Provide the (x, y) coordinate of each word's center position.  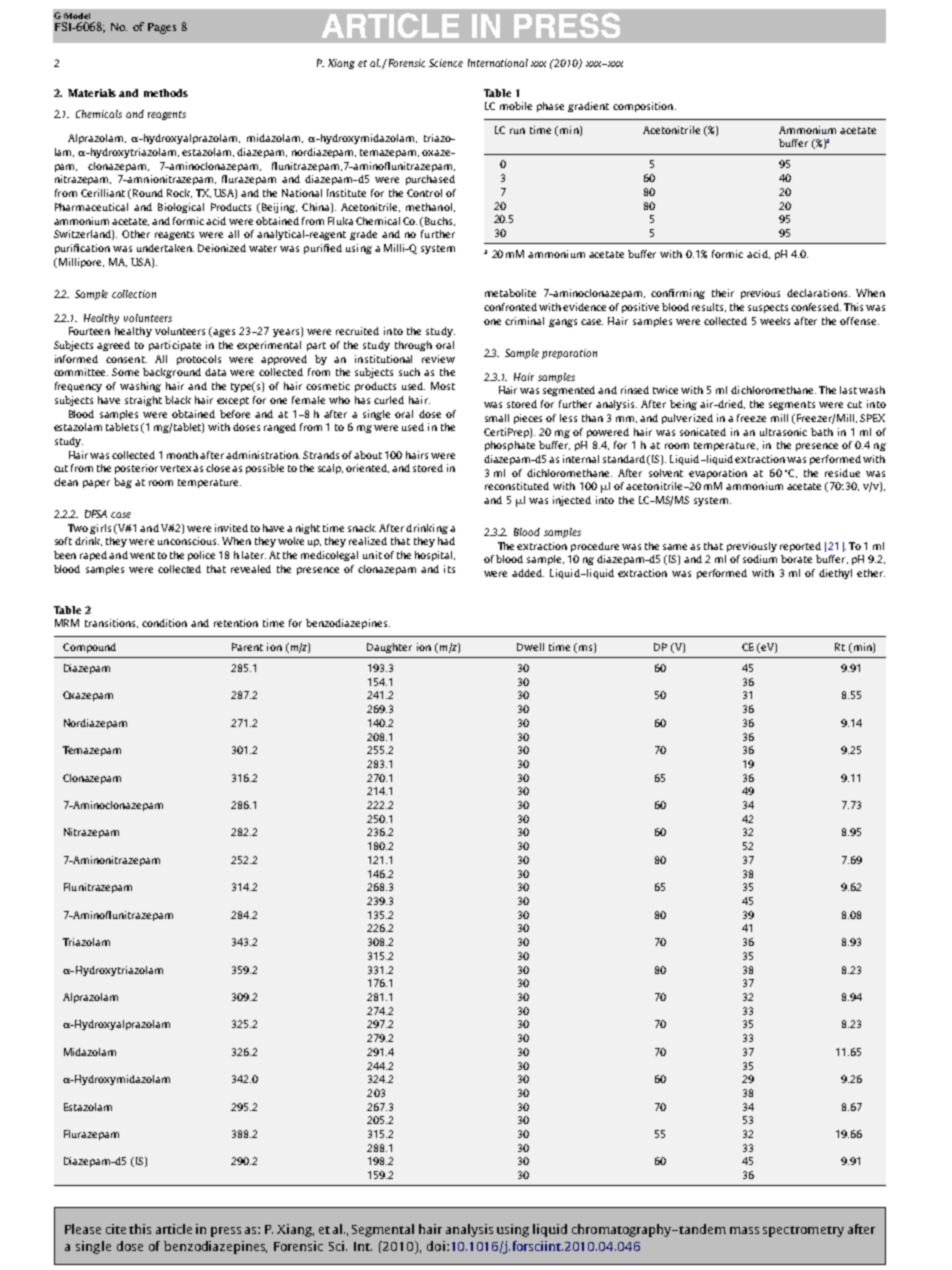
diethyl (835, 574)
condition (164, 623)
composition (644, 107)
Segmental (383, 1230)
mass (744, 1230)
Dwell (530, 647)
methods (166, 93)
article (174, 1229)
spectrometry (803, 1231)
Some (125, 372)
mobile (516, 106)
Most (443, 386)
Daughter (389, 648)
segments (792, 405)
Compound (89, 648)
